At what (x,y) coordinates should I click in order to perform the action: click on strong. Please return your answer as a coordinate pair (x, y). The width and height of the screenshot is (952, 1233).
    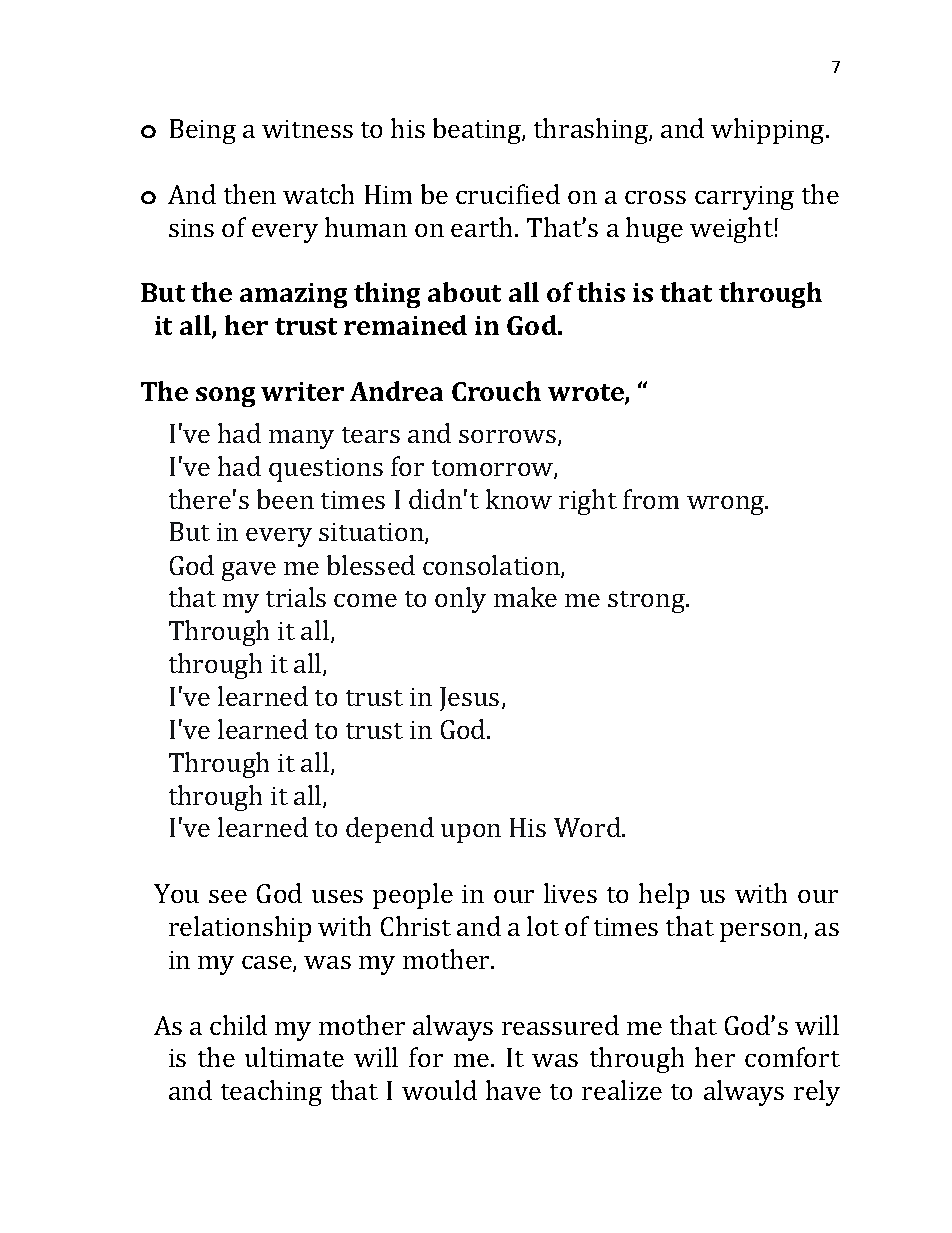
    Looking at the image, I should click on (647, 602).
